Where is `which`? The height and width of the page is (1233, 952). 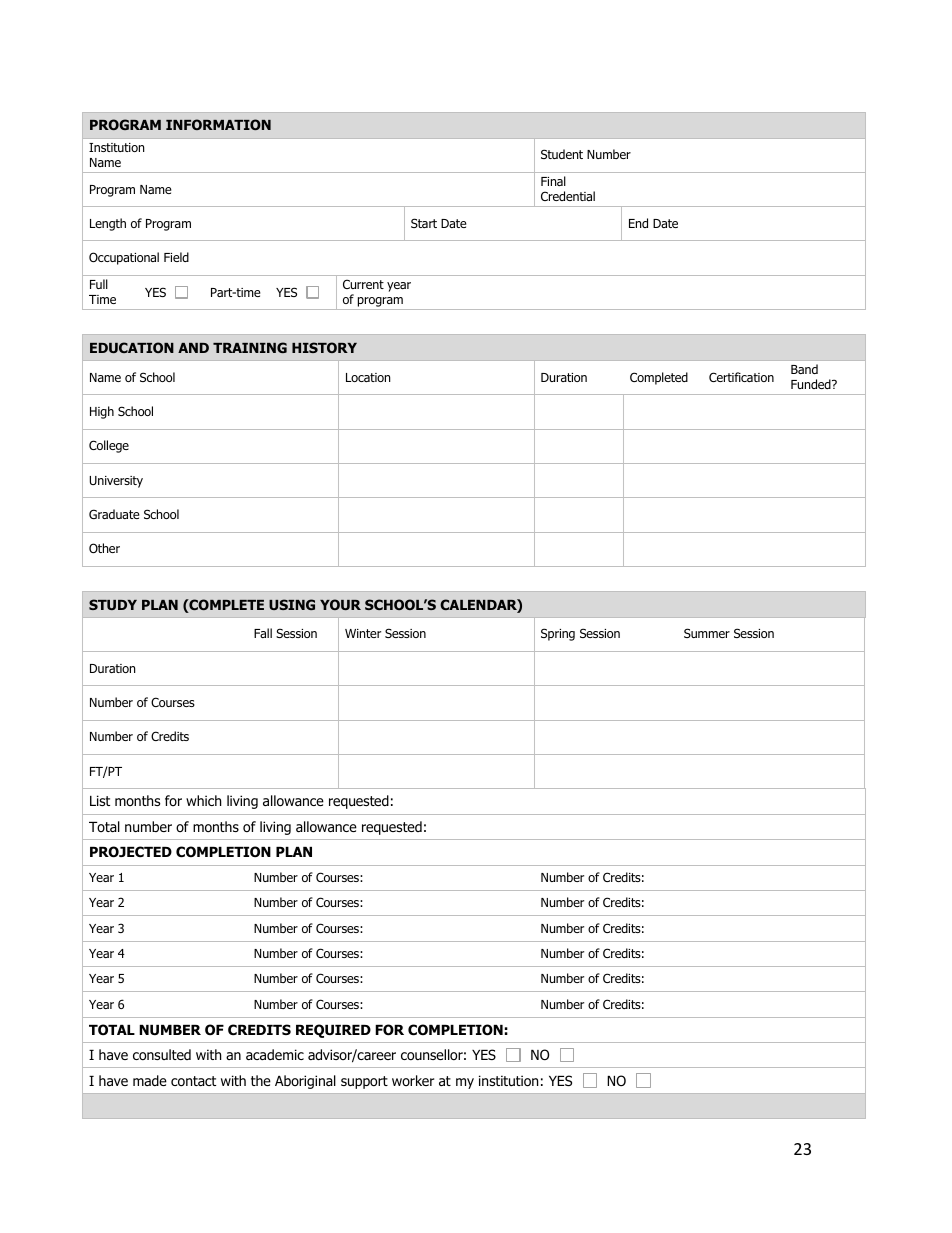
which is located at coordinates (203, 800).
